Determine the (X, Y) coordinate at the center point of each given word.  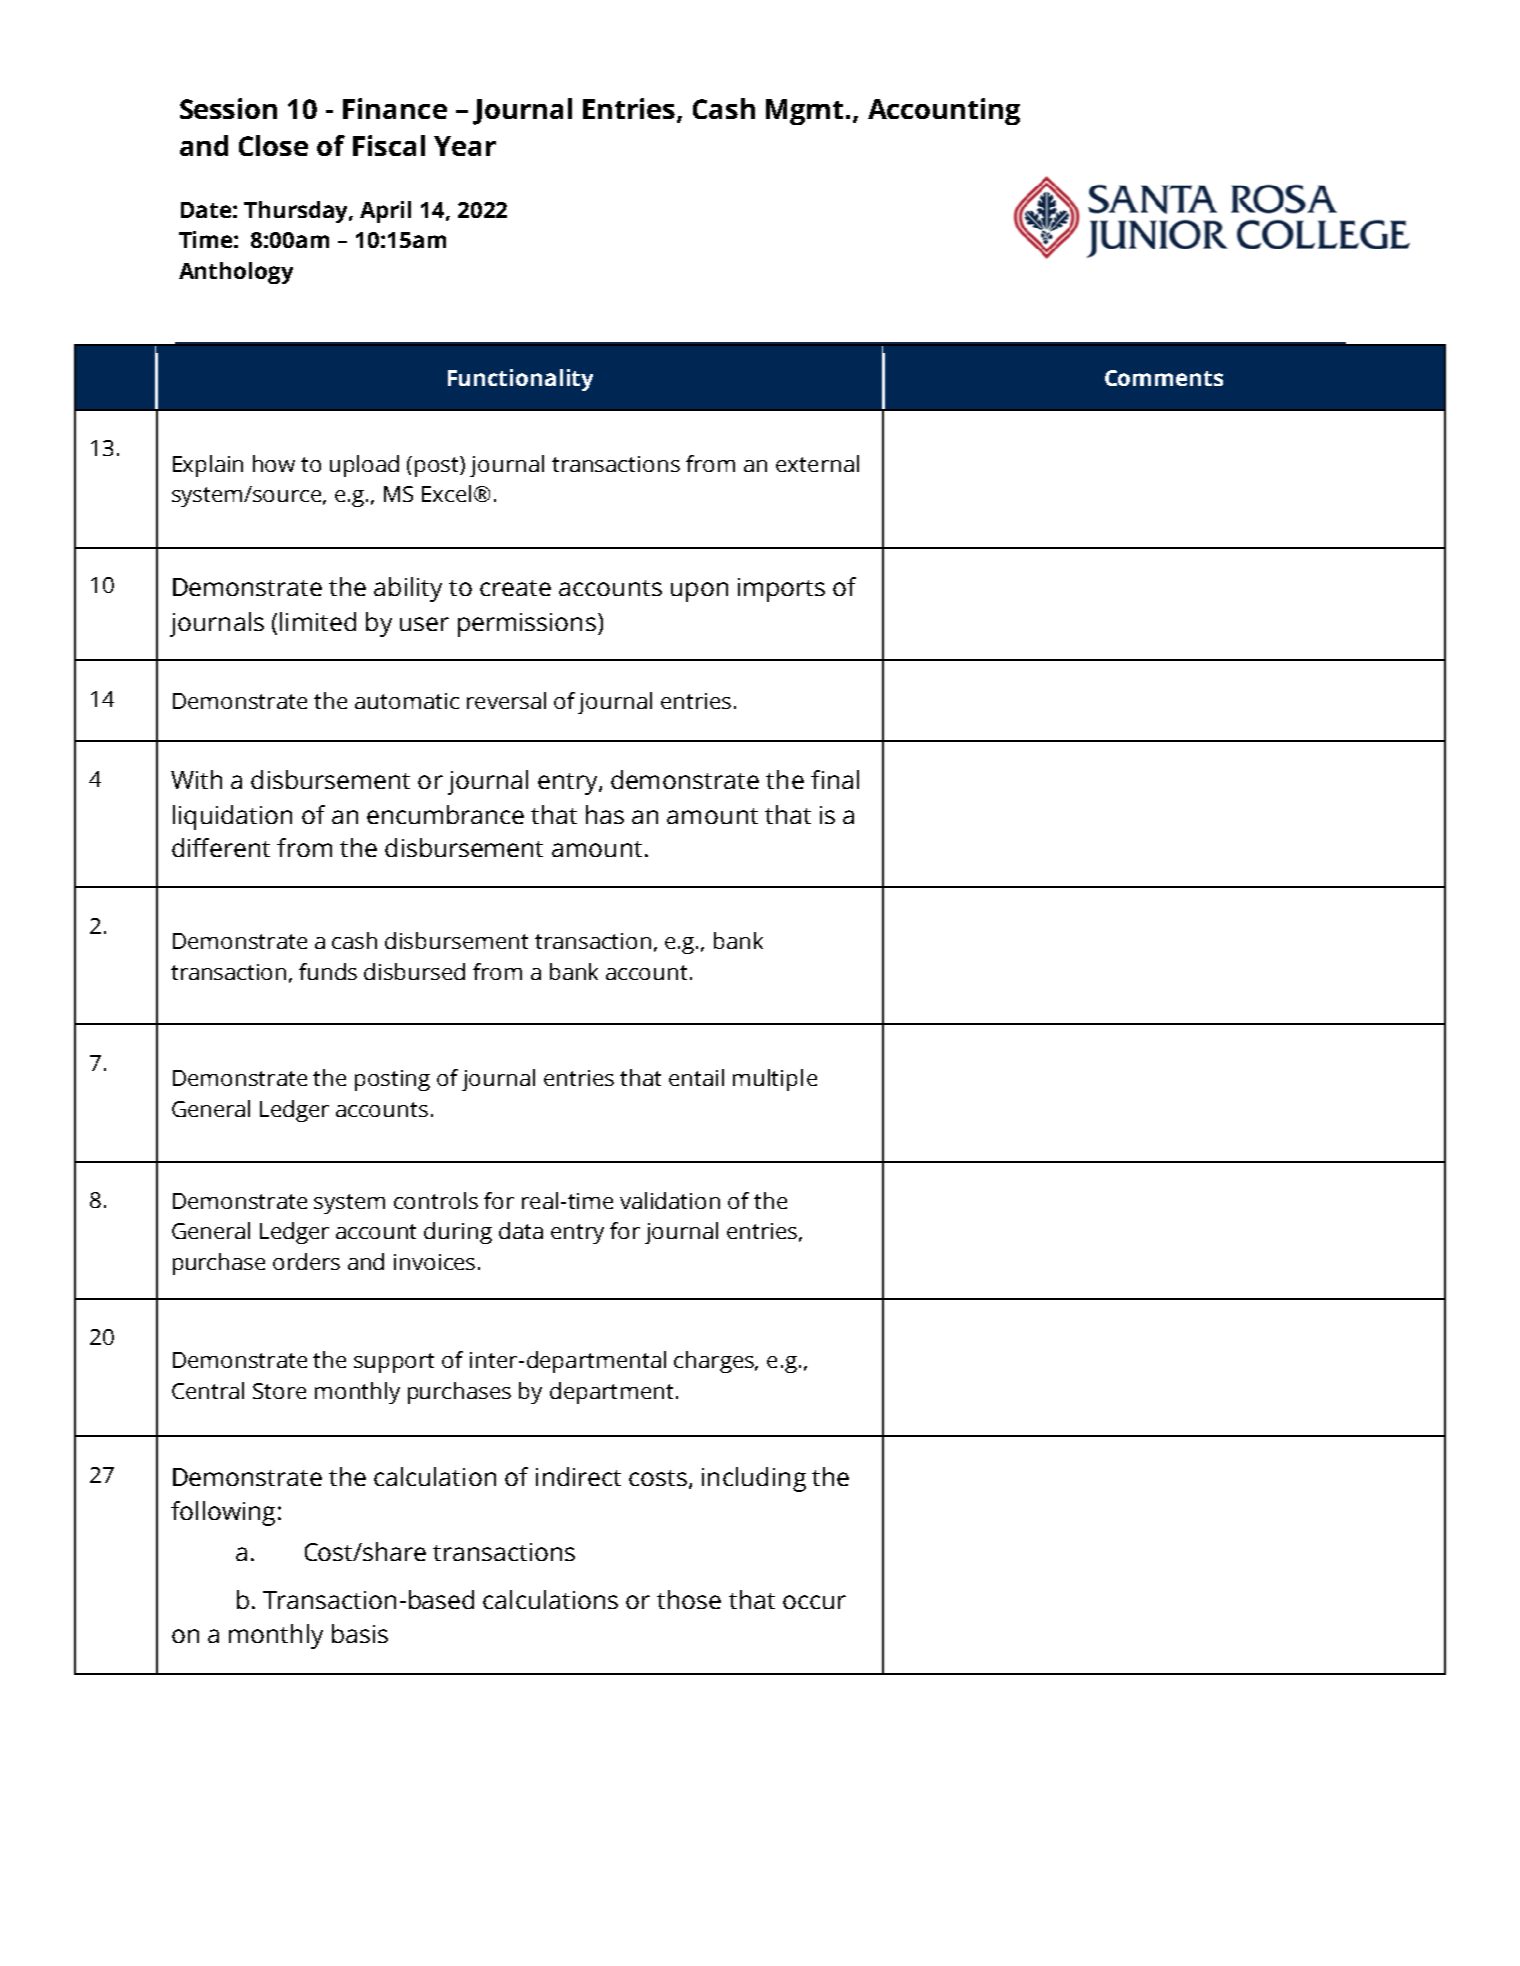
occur (814, 1602)
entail (696, 1077)
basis (360, 1633)
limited (318, 621)
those (689, 1599)
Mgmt (804, 112)
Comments (1164, 378)
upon (699, 592)
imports (781, 590)
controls (436, 1200)
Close (273, 145)
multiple (775, 1080)
